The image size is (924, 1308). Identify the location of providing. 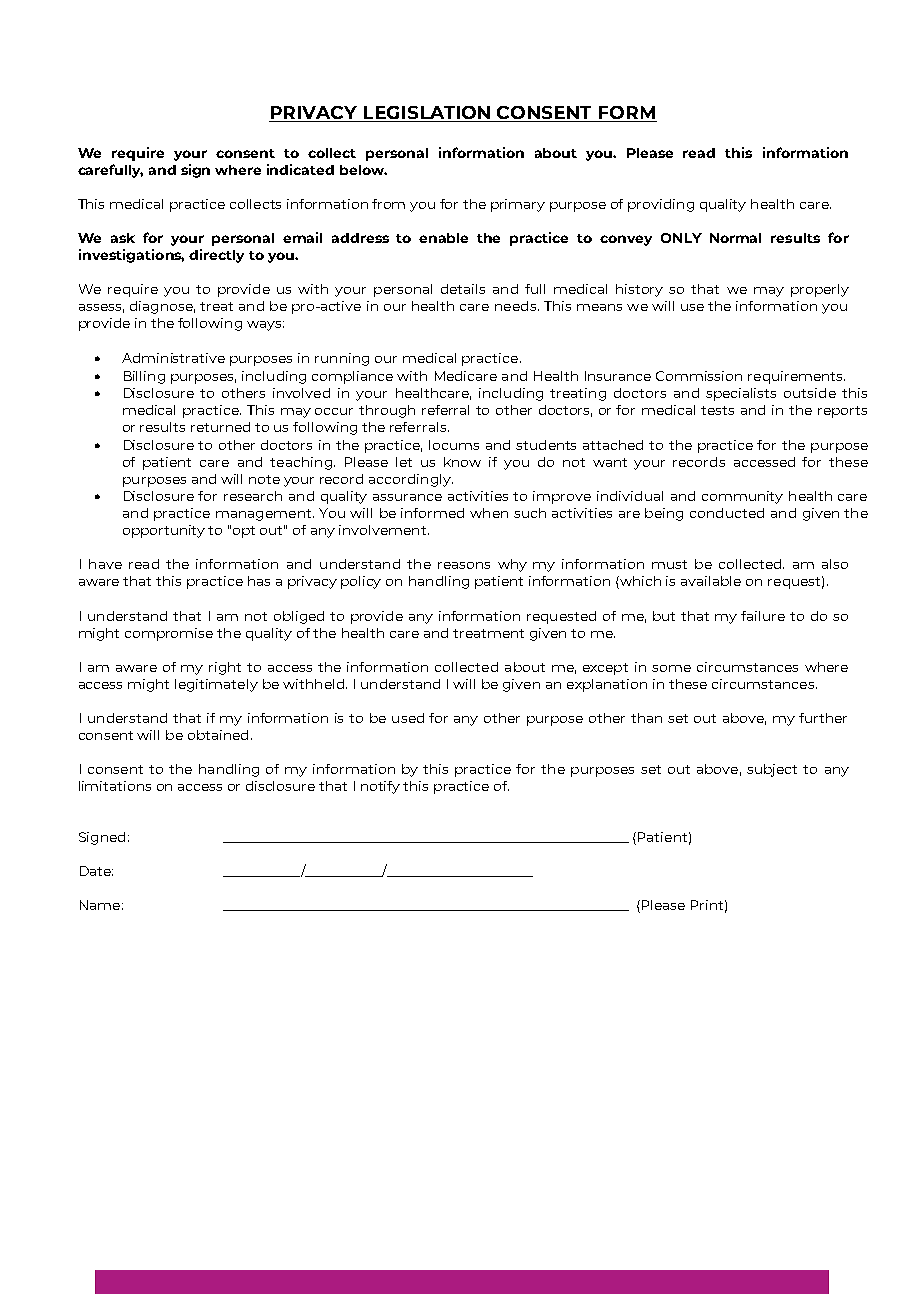
(661, 205).
